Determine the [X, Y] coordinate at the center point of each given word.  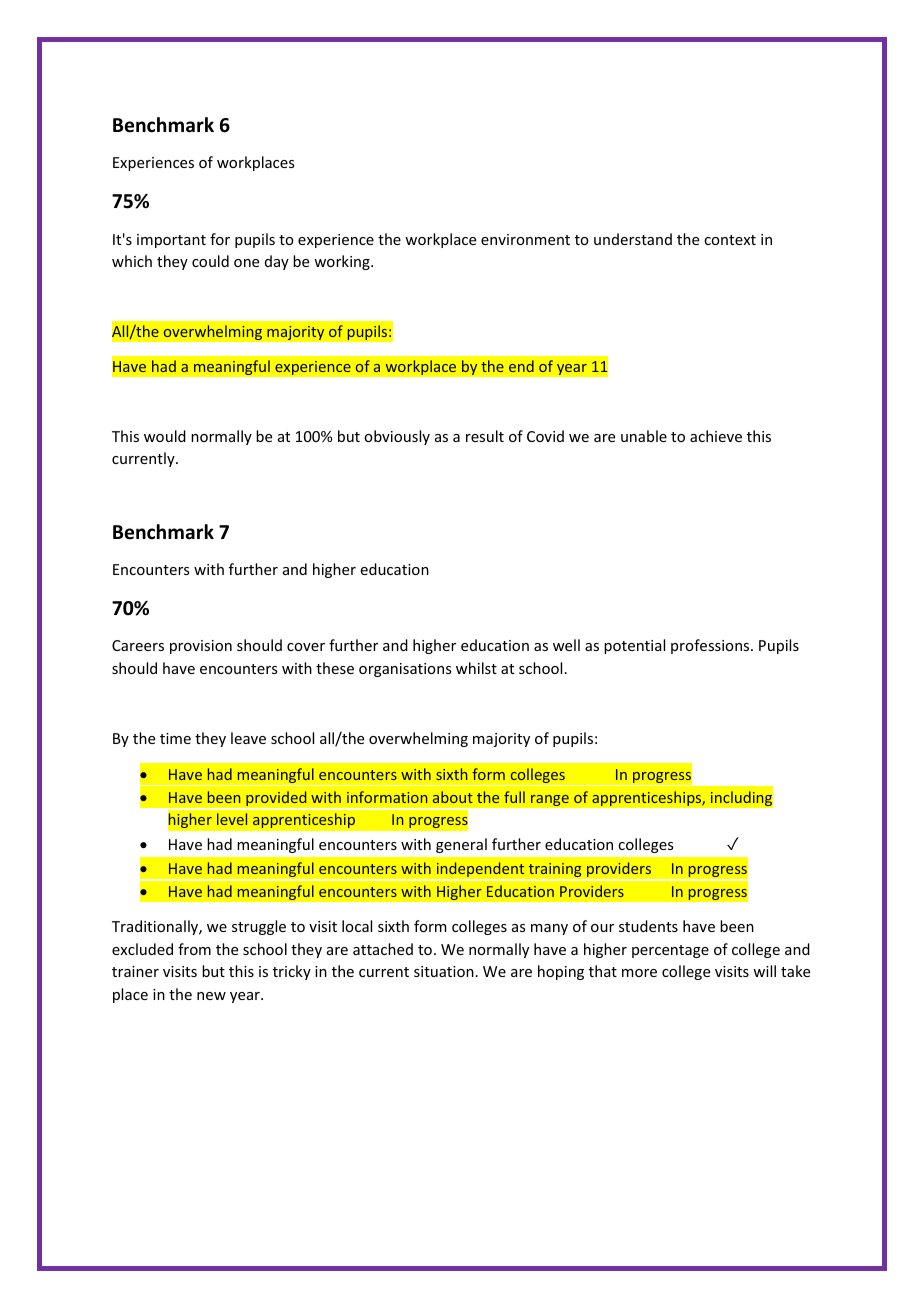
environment [525, 239]
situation [444, 971]
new [211, 996]
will [764, 971]
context [730, 240]
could [210, 261]
